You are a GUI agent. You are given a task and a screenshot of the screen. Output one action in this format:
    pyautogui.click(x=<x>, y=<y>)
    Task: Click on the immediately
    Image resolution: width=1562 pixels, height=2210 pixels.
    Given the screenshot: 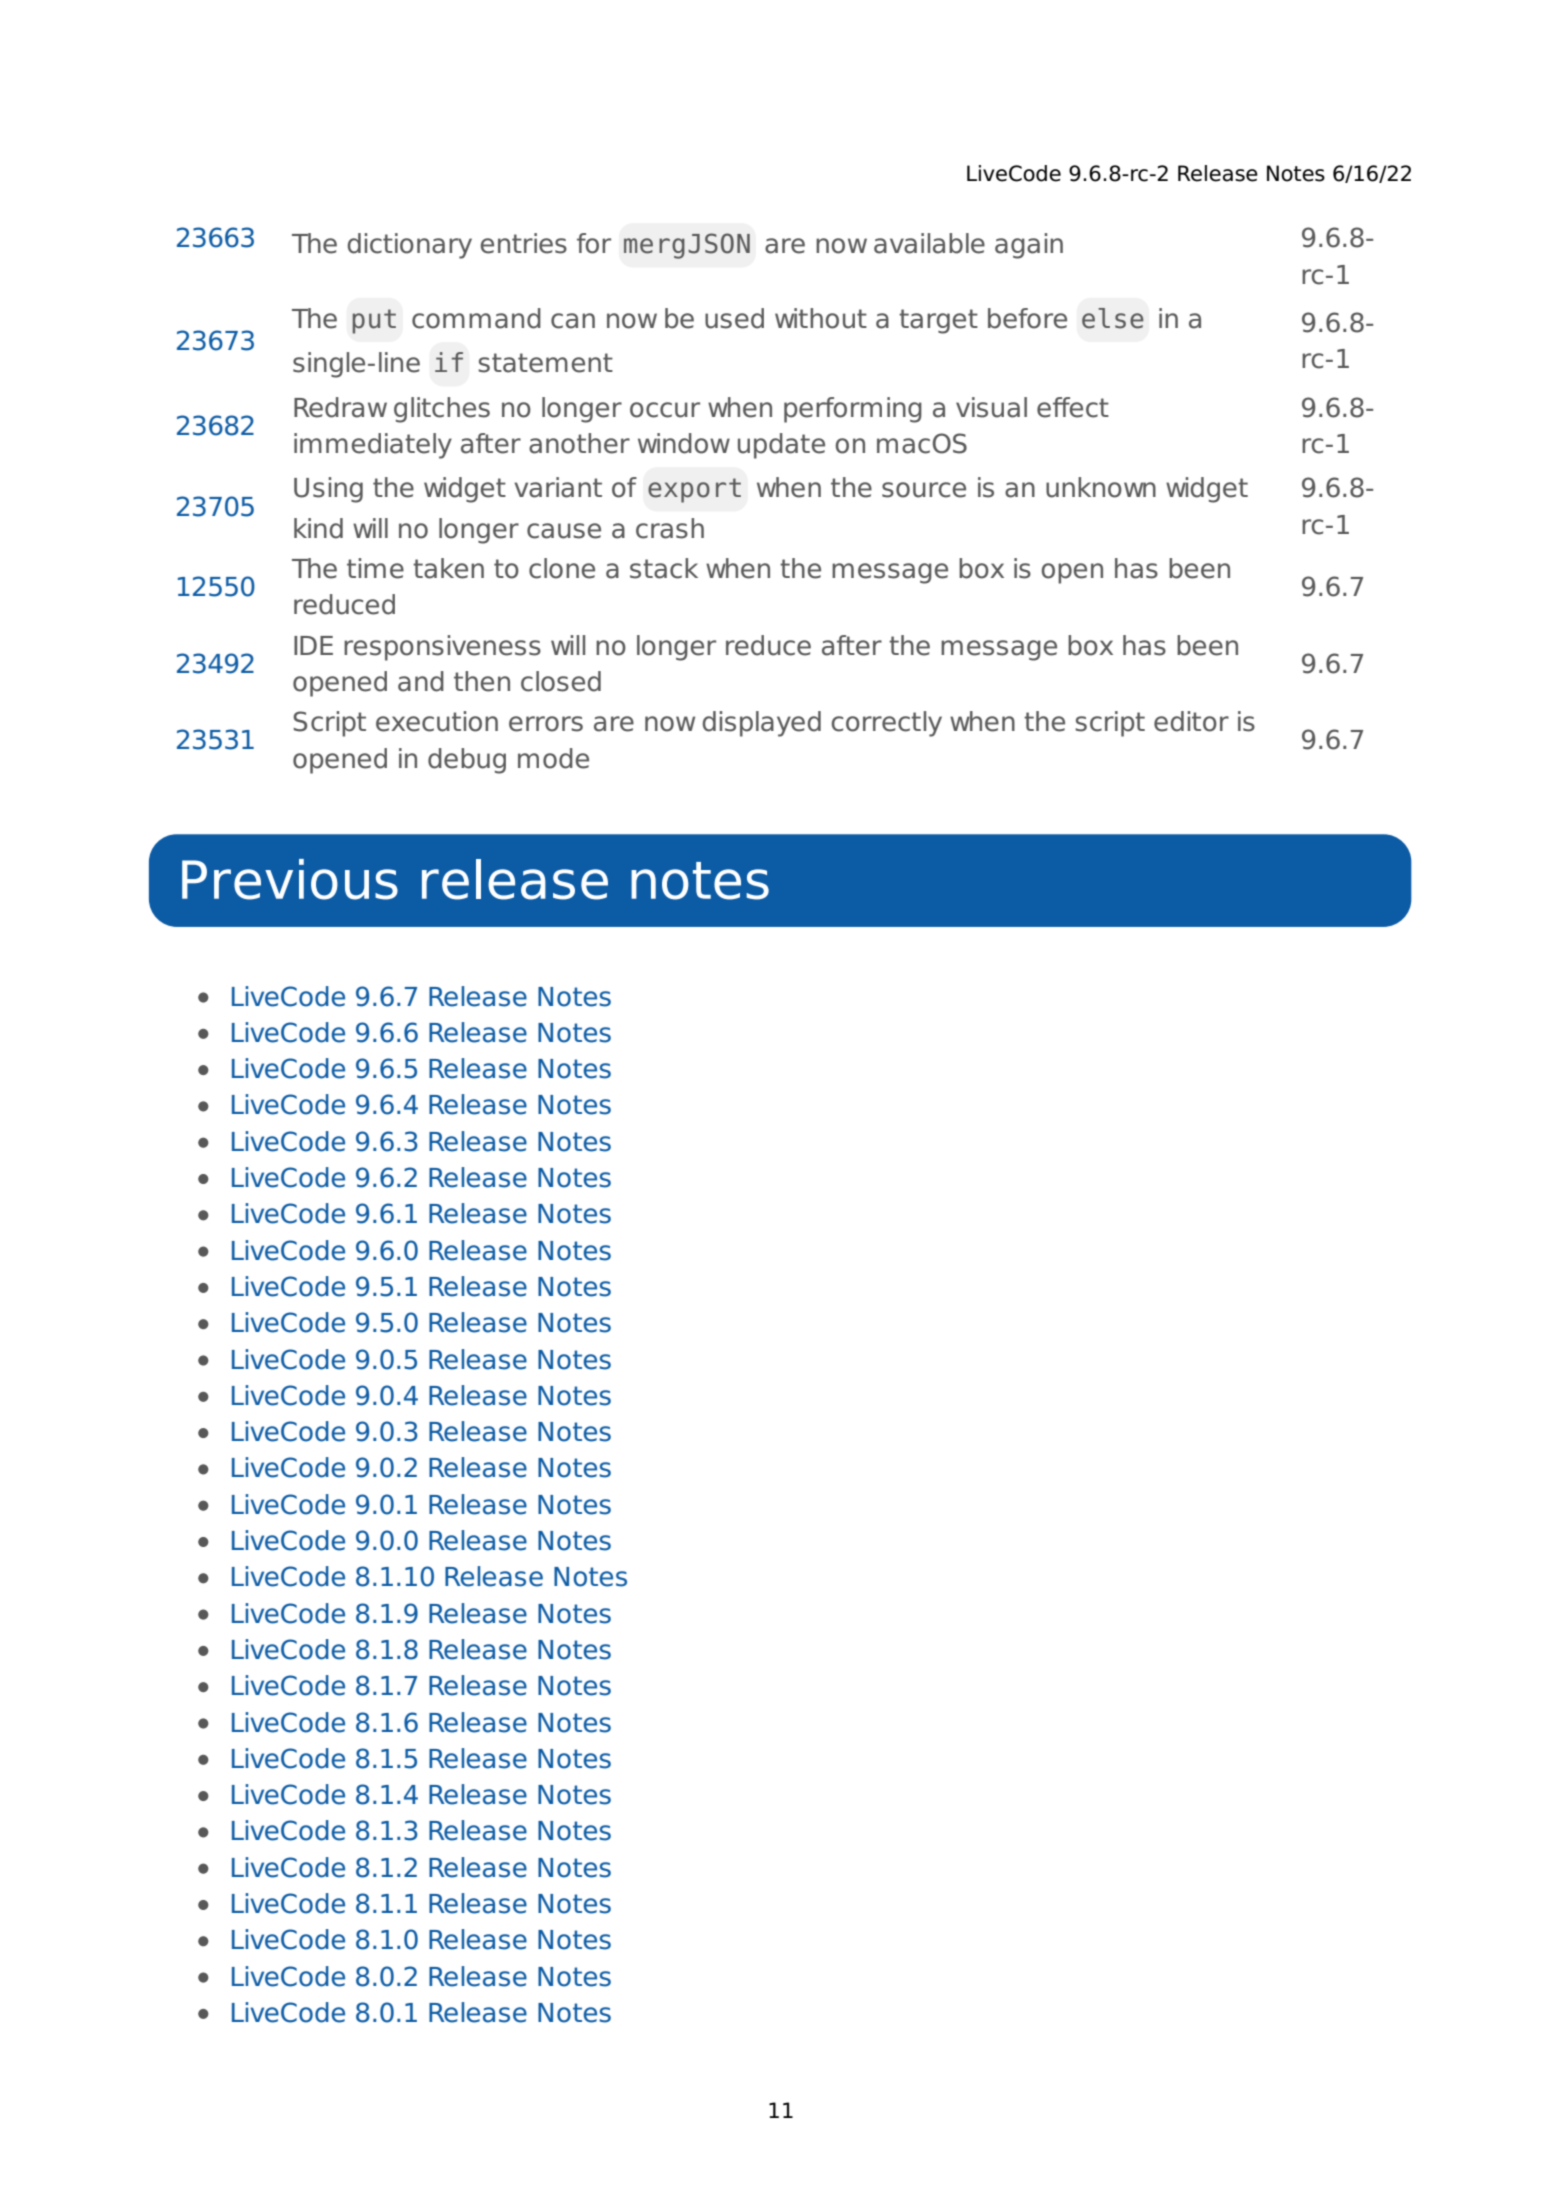 What is the action you would take?
    pyautogui.click(x=373, y=446)
